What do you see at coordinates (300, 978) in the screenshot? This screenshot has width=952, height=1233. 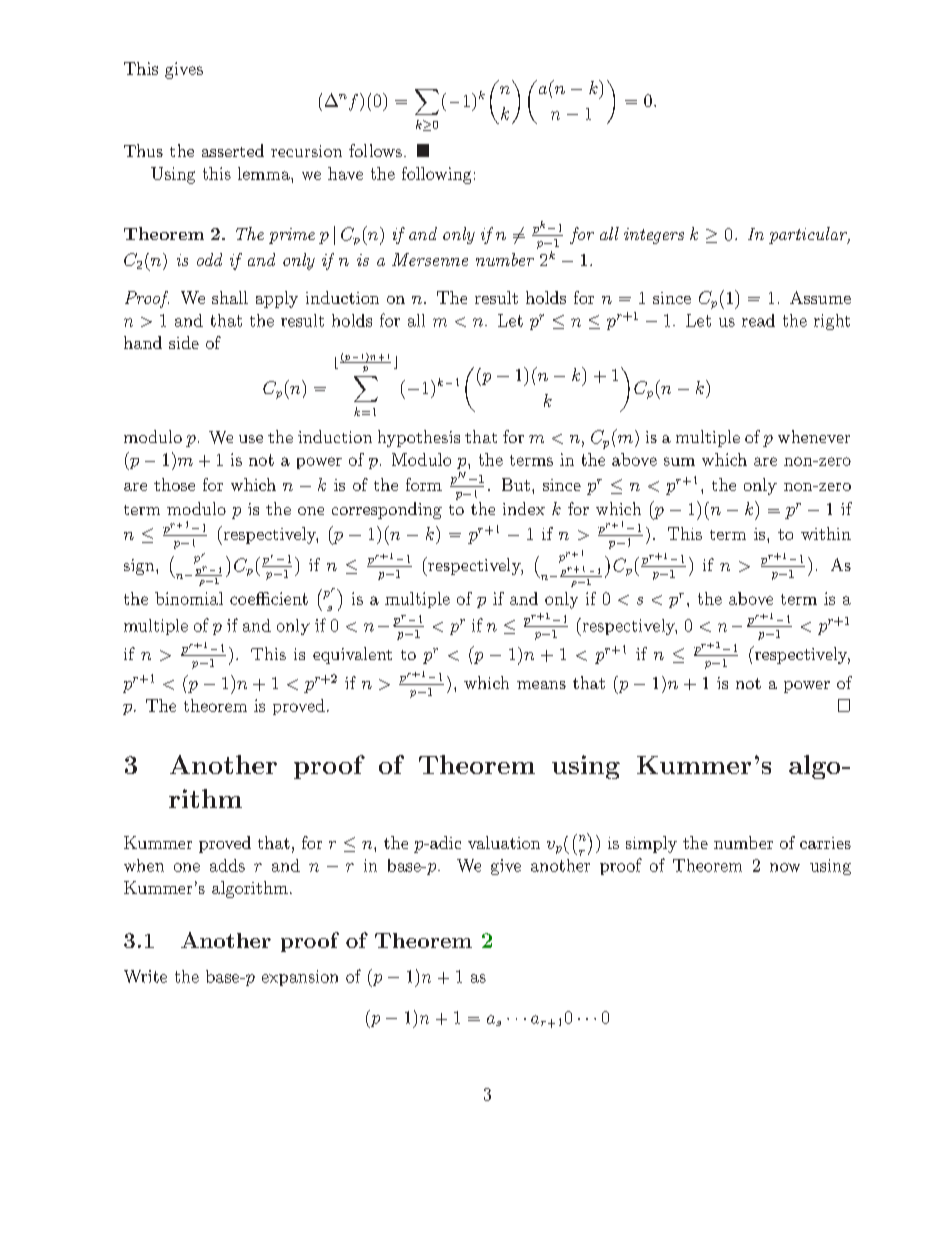 I see `expansion` at bounding box center [300, 978].
